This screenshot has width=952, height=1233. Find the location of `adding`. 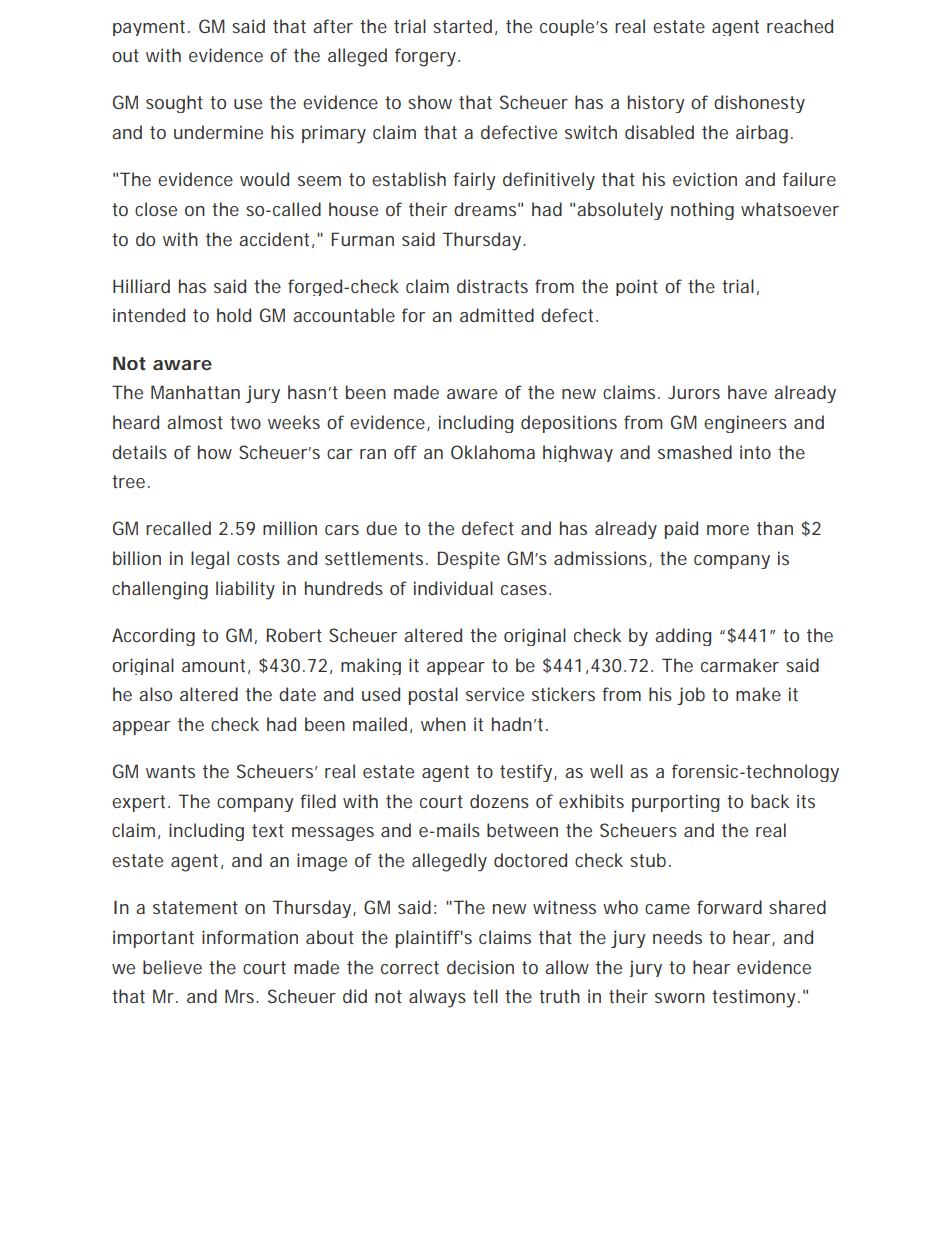

adding is located at coordinates (683, 637).
